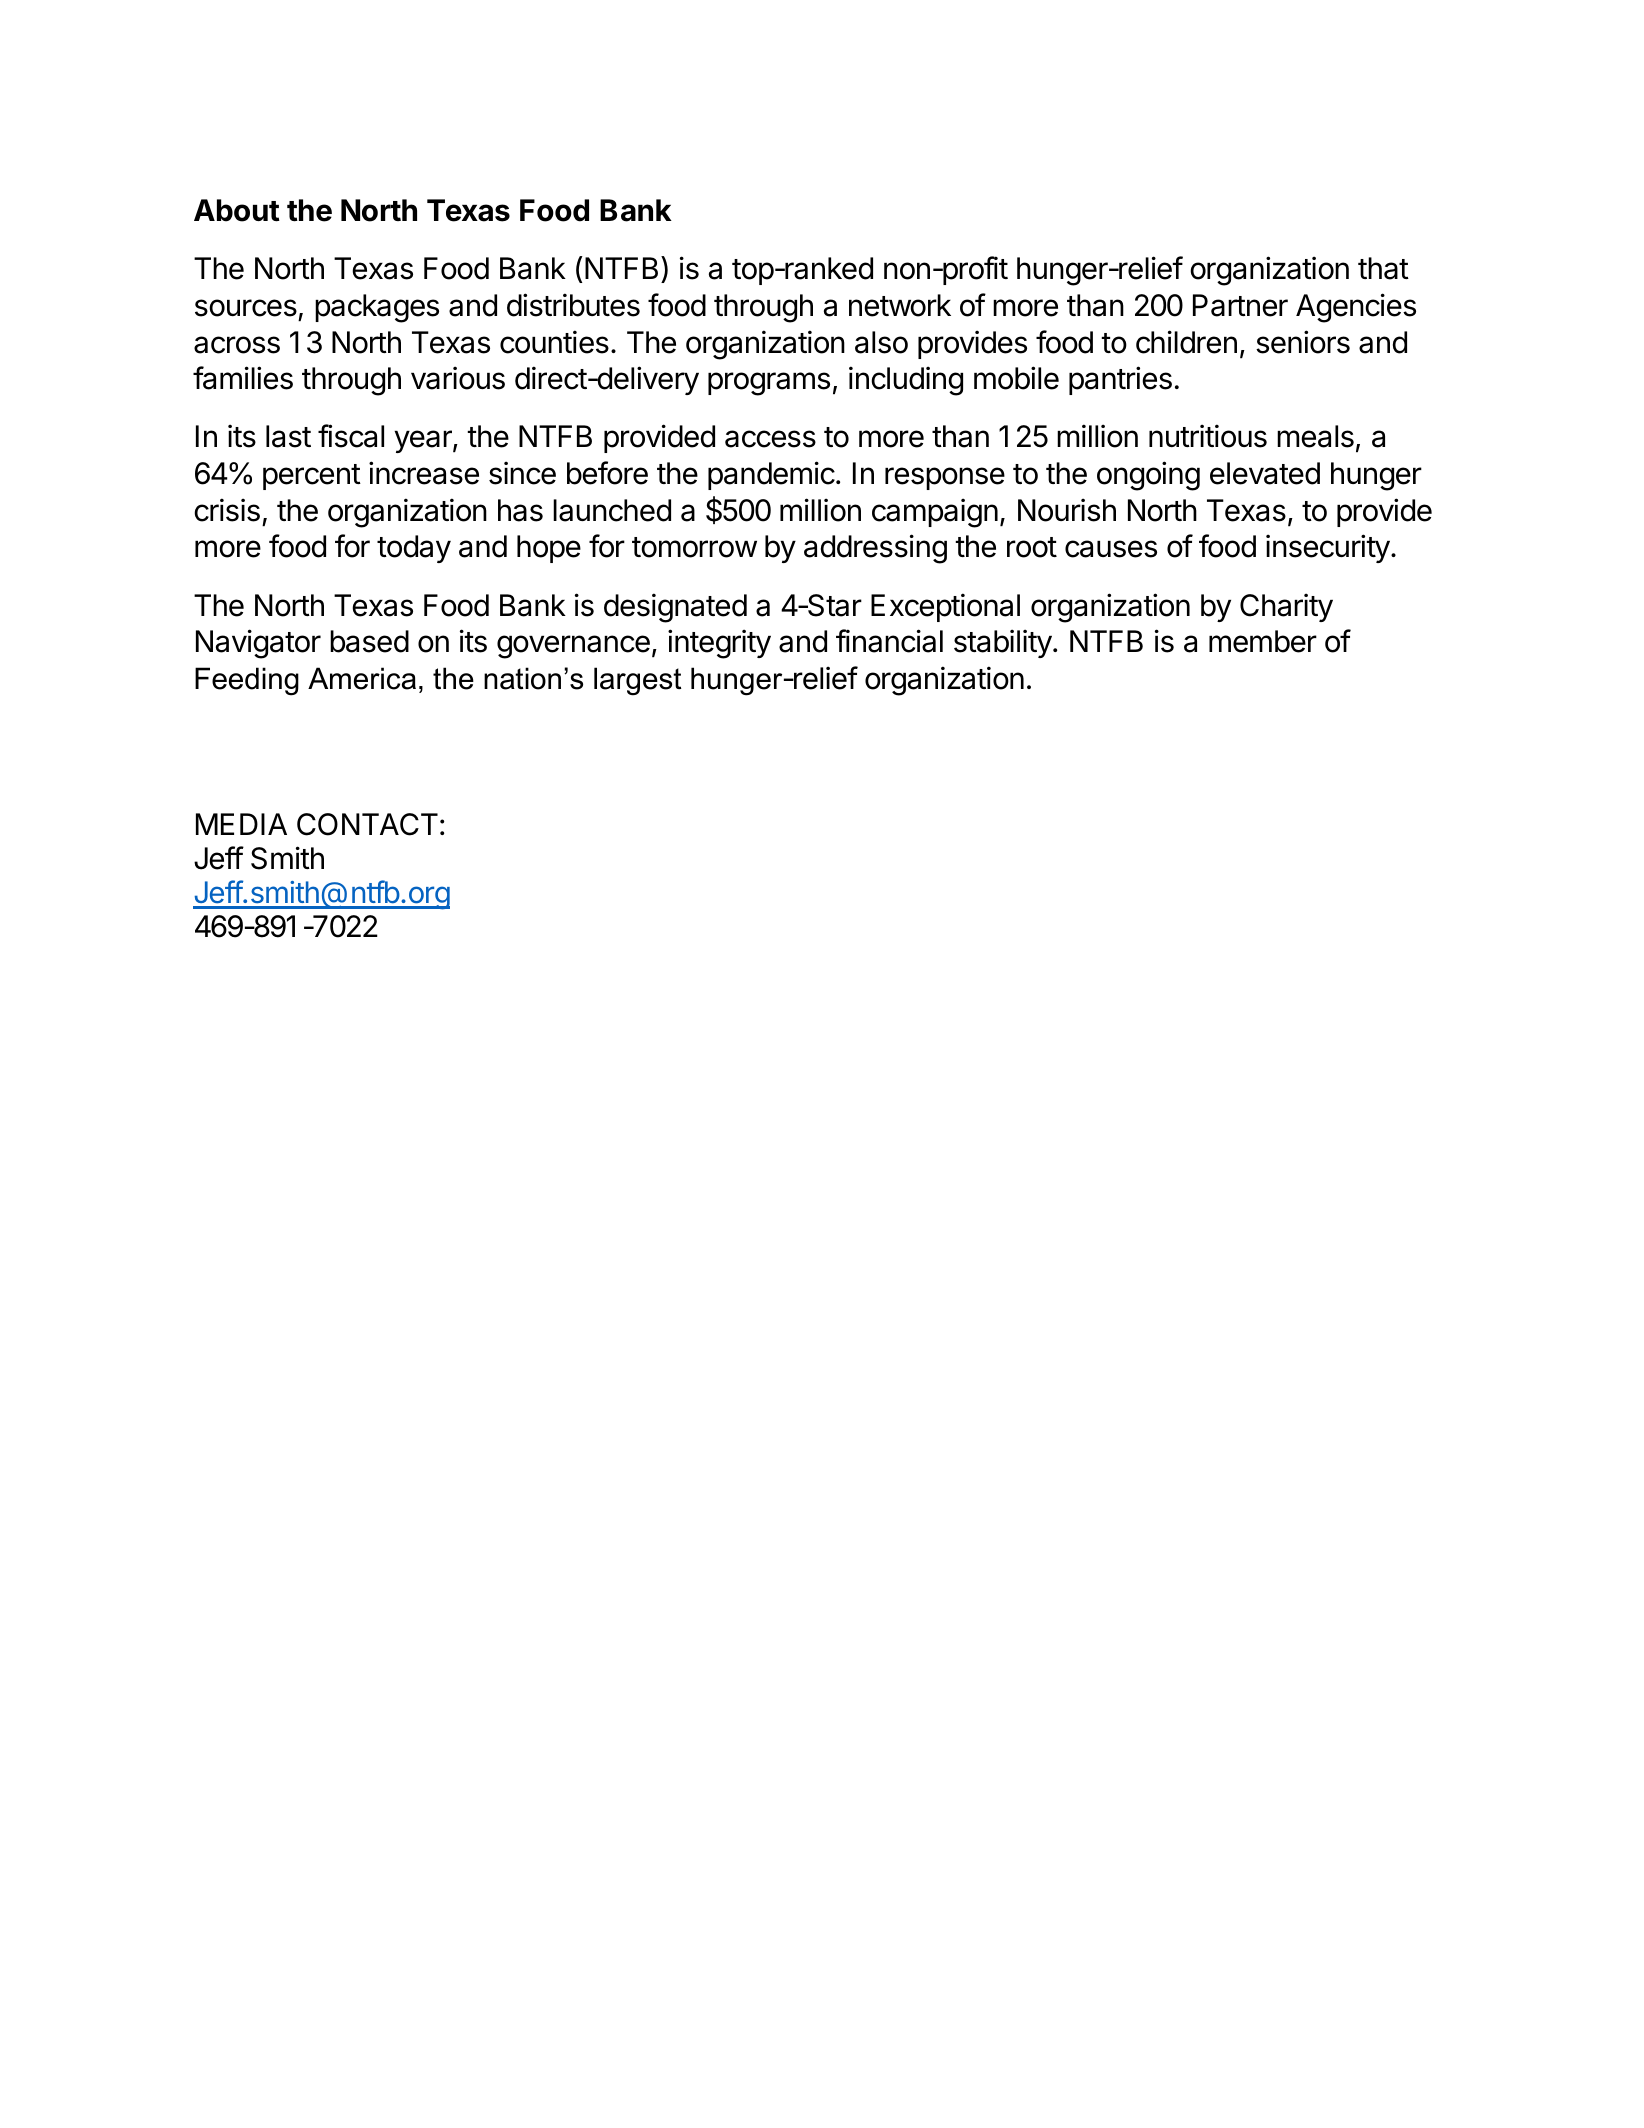  I want to click on nutritious, so click(1208, 436).
